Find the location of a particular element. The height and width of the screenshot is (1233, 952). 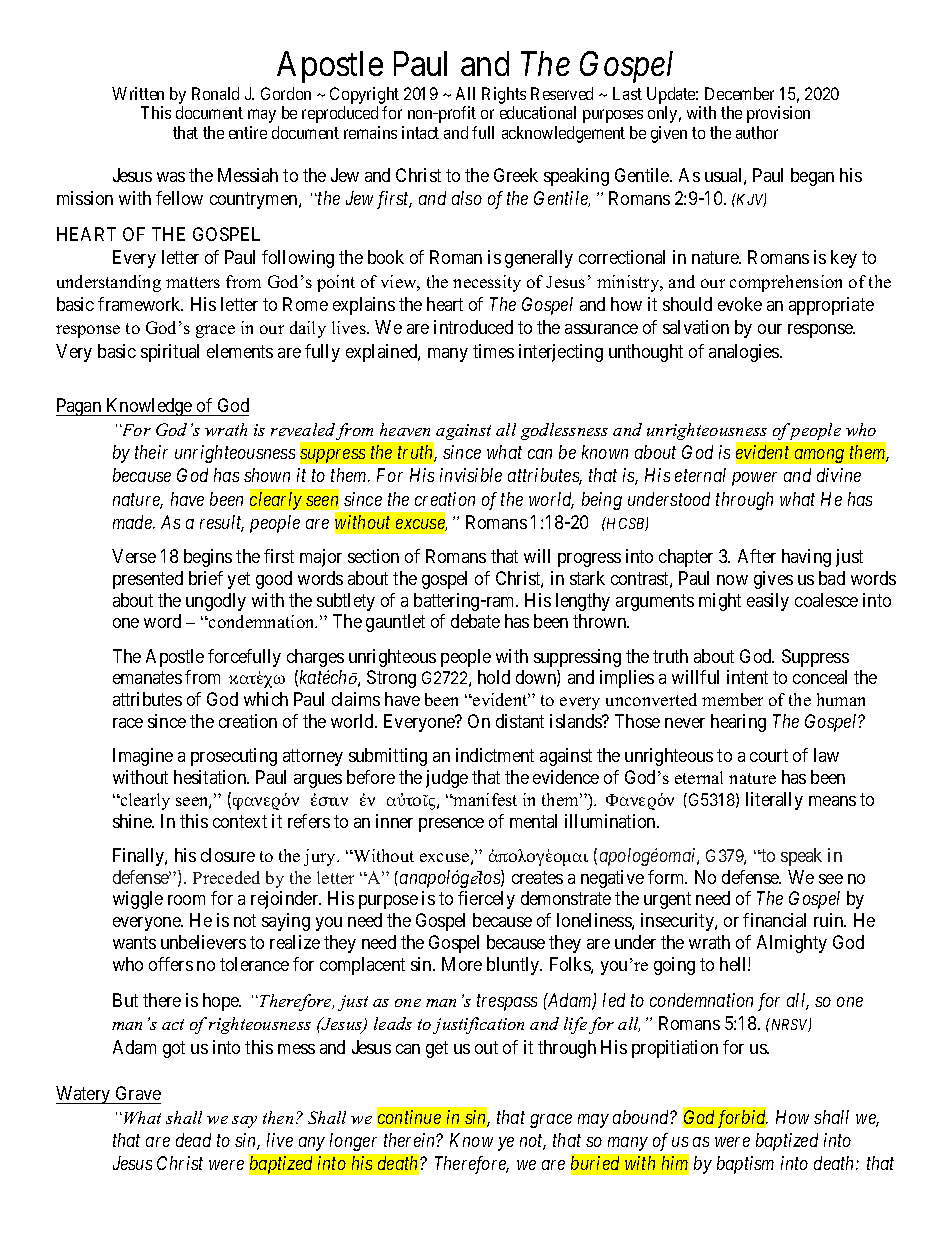

Written is located at coordinates (138, 93).
